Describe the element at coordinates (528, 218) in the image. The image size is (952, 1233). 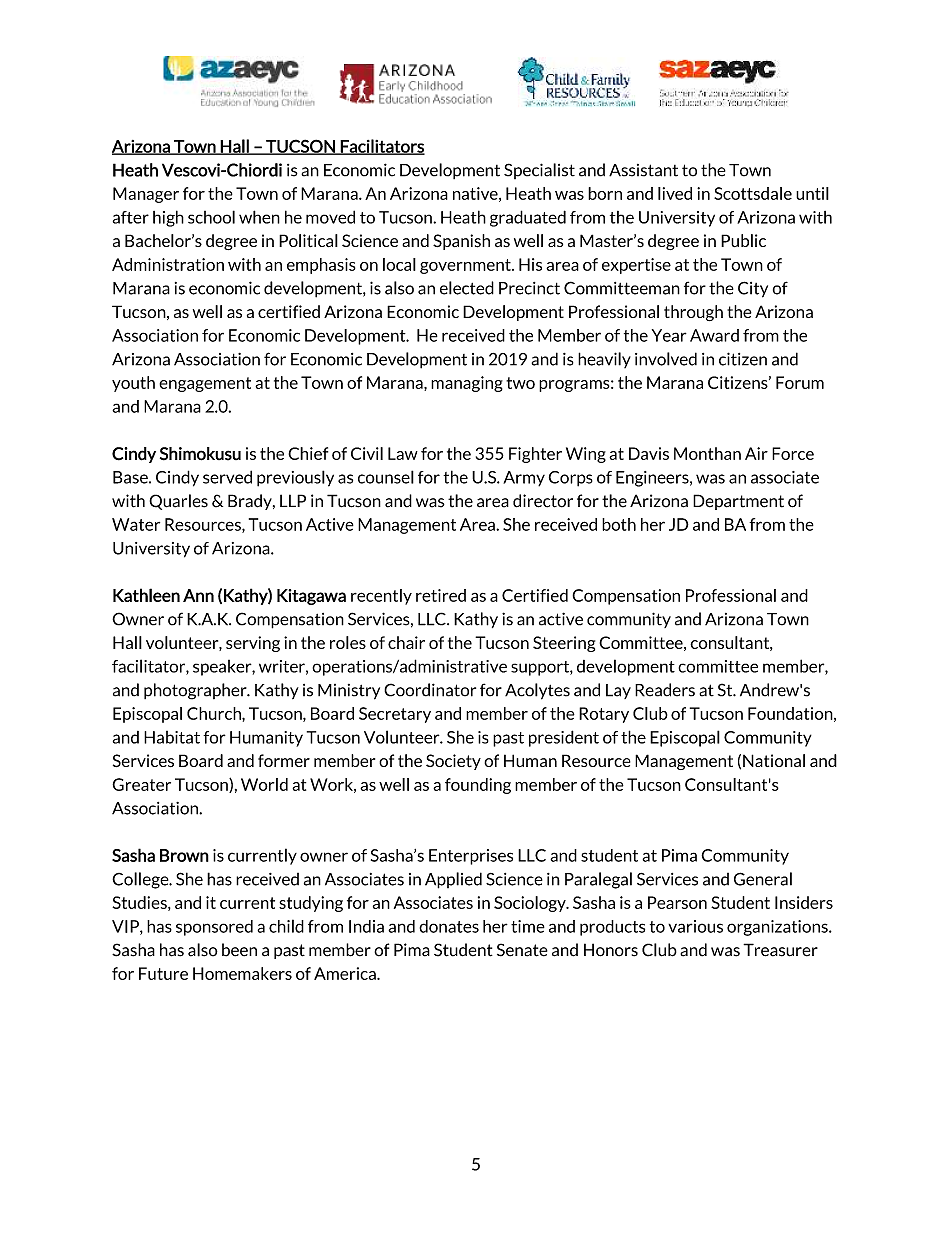
I see `graduated` at that location.
